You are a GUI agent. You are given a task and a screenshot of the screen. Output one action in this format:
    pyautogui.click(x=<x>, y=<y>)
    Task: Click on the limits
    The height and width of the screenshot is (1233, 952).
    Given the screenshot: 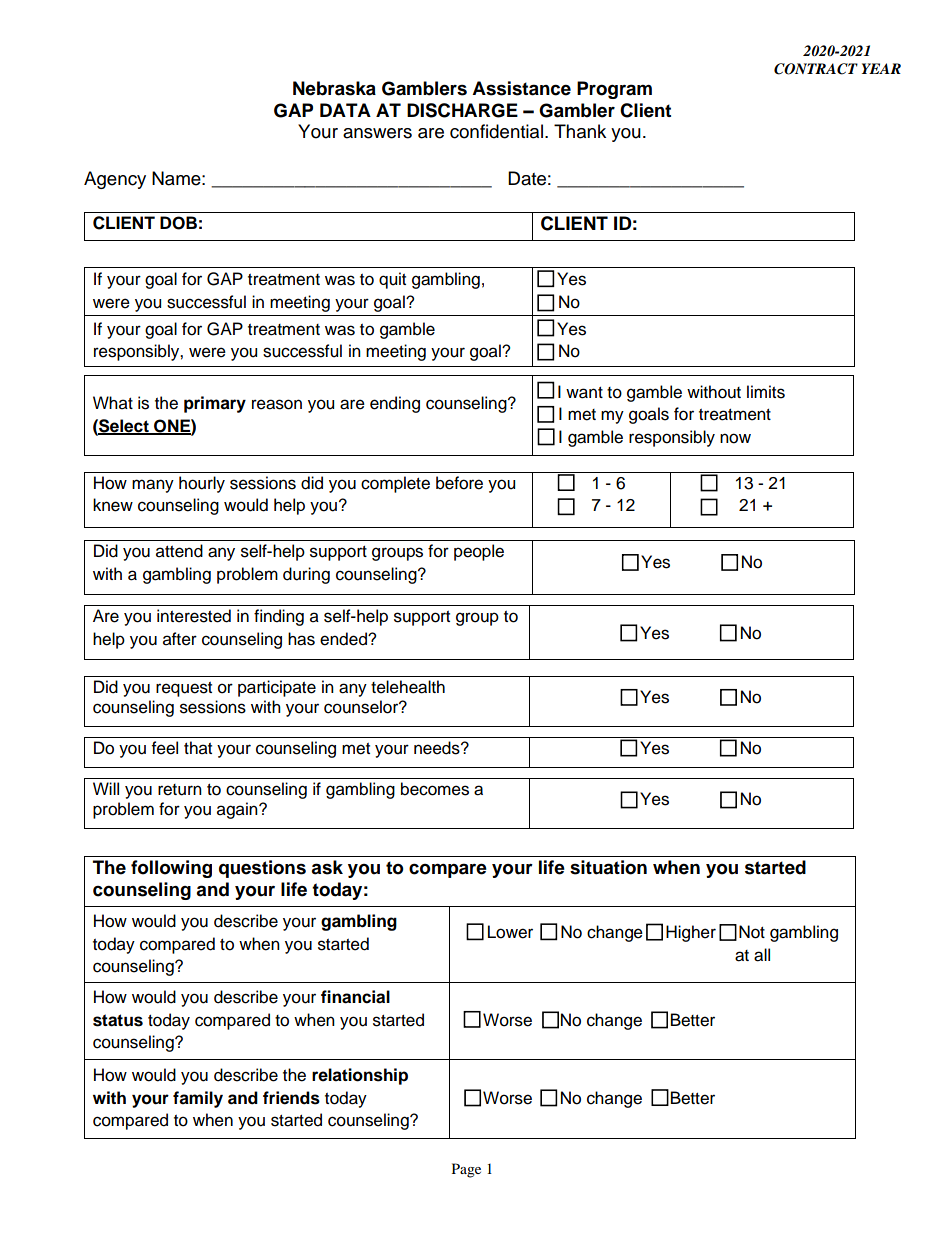 What is the action you would take?
    pyautogui.click(x=766, y=392)
